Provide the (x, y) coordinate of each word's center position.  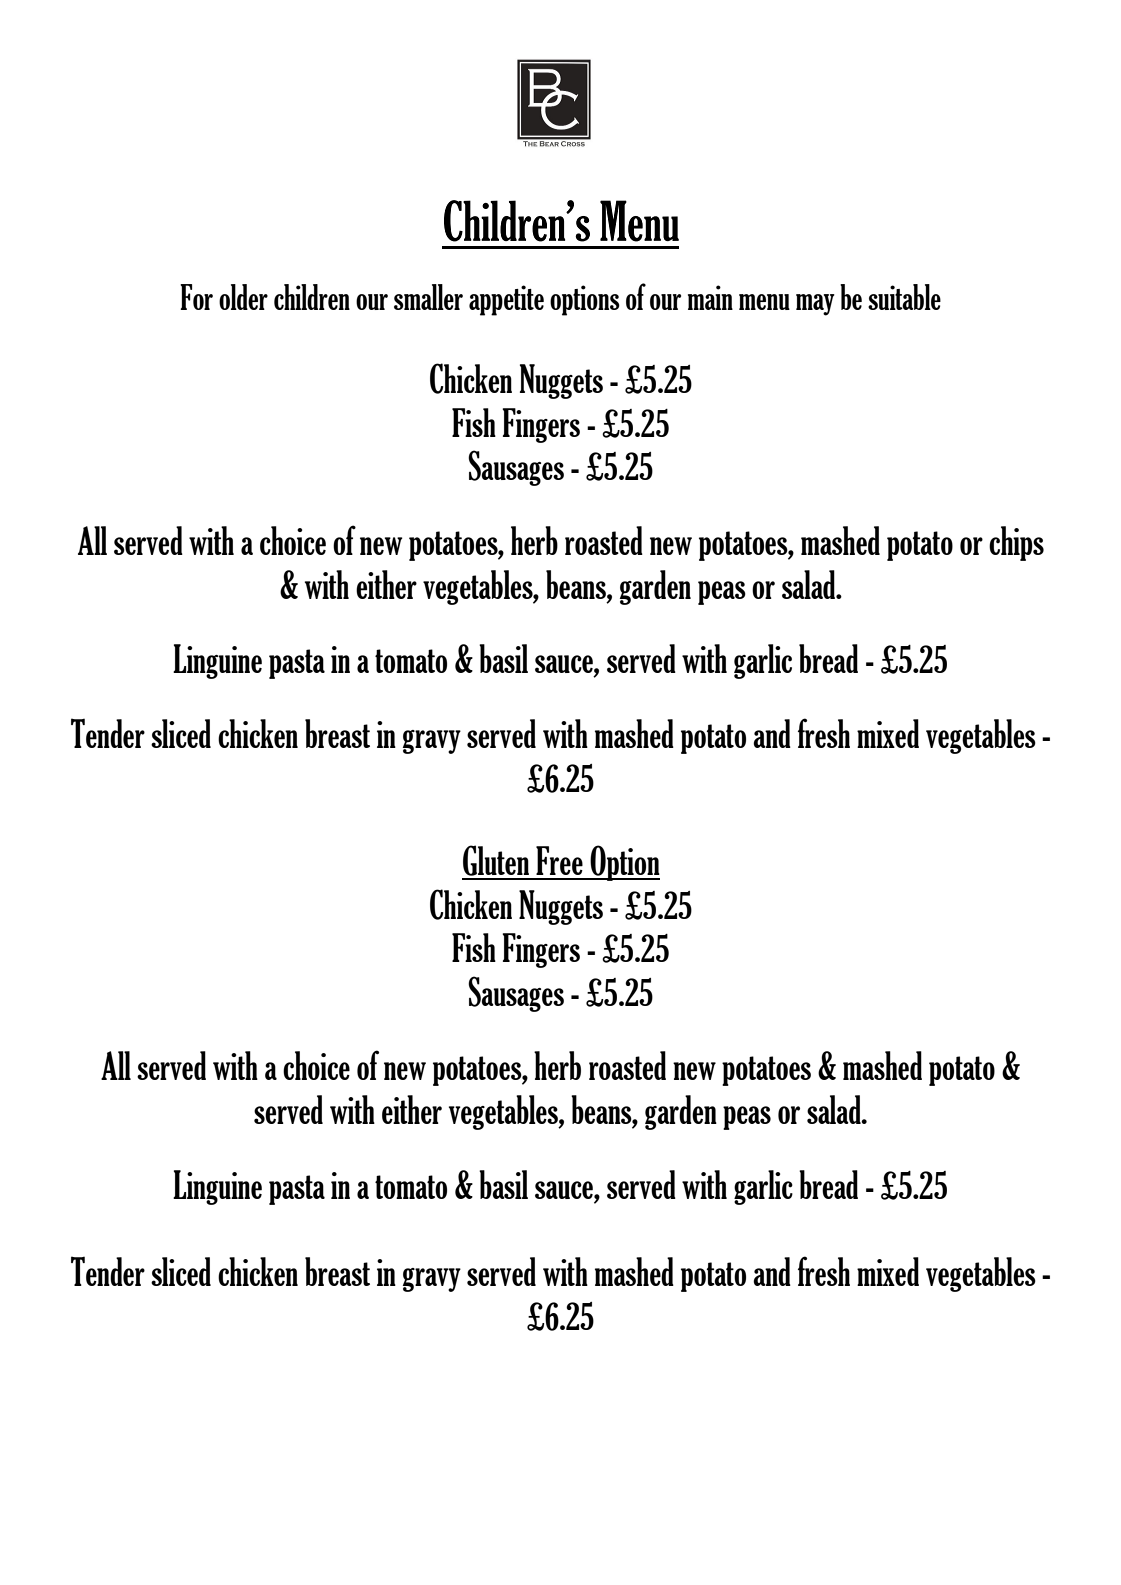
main (710, 297)
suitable (904, 297)
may (815, 305)
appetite (506, 300)
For (196, 297)
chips (1016, 543)
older (243, 297)
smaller (428, 297)
